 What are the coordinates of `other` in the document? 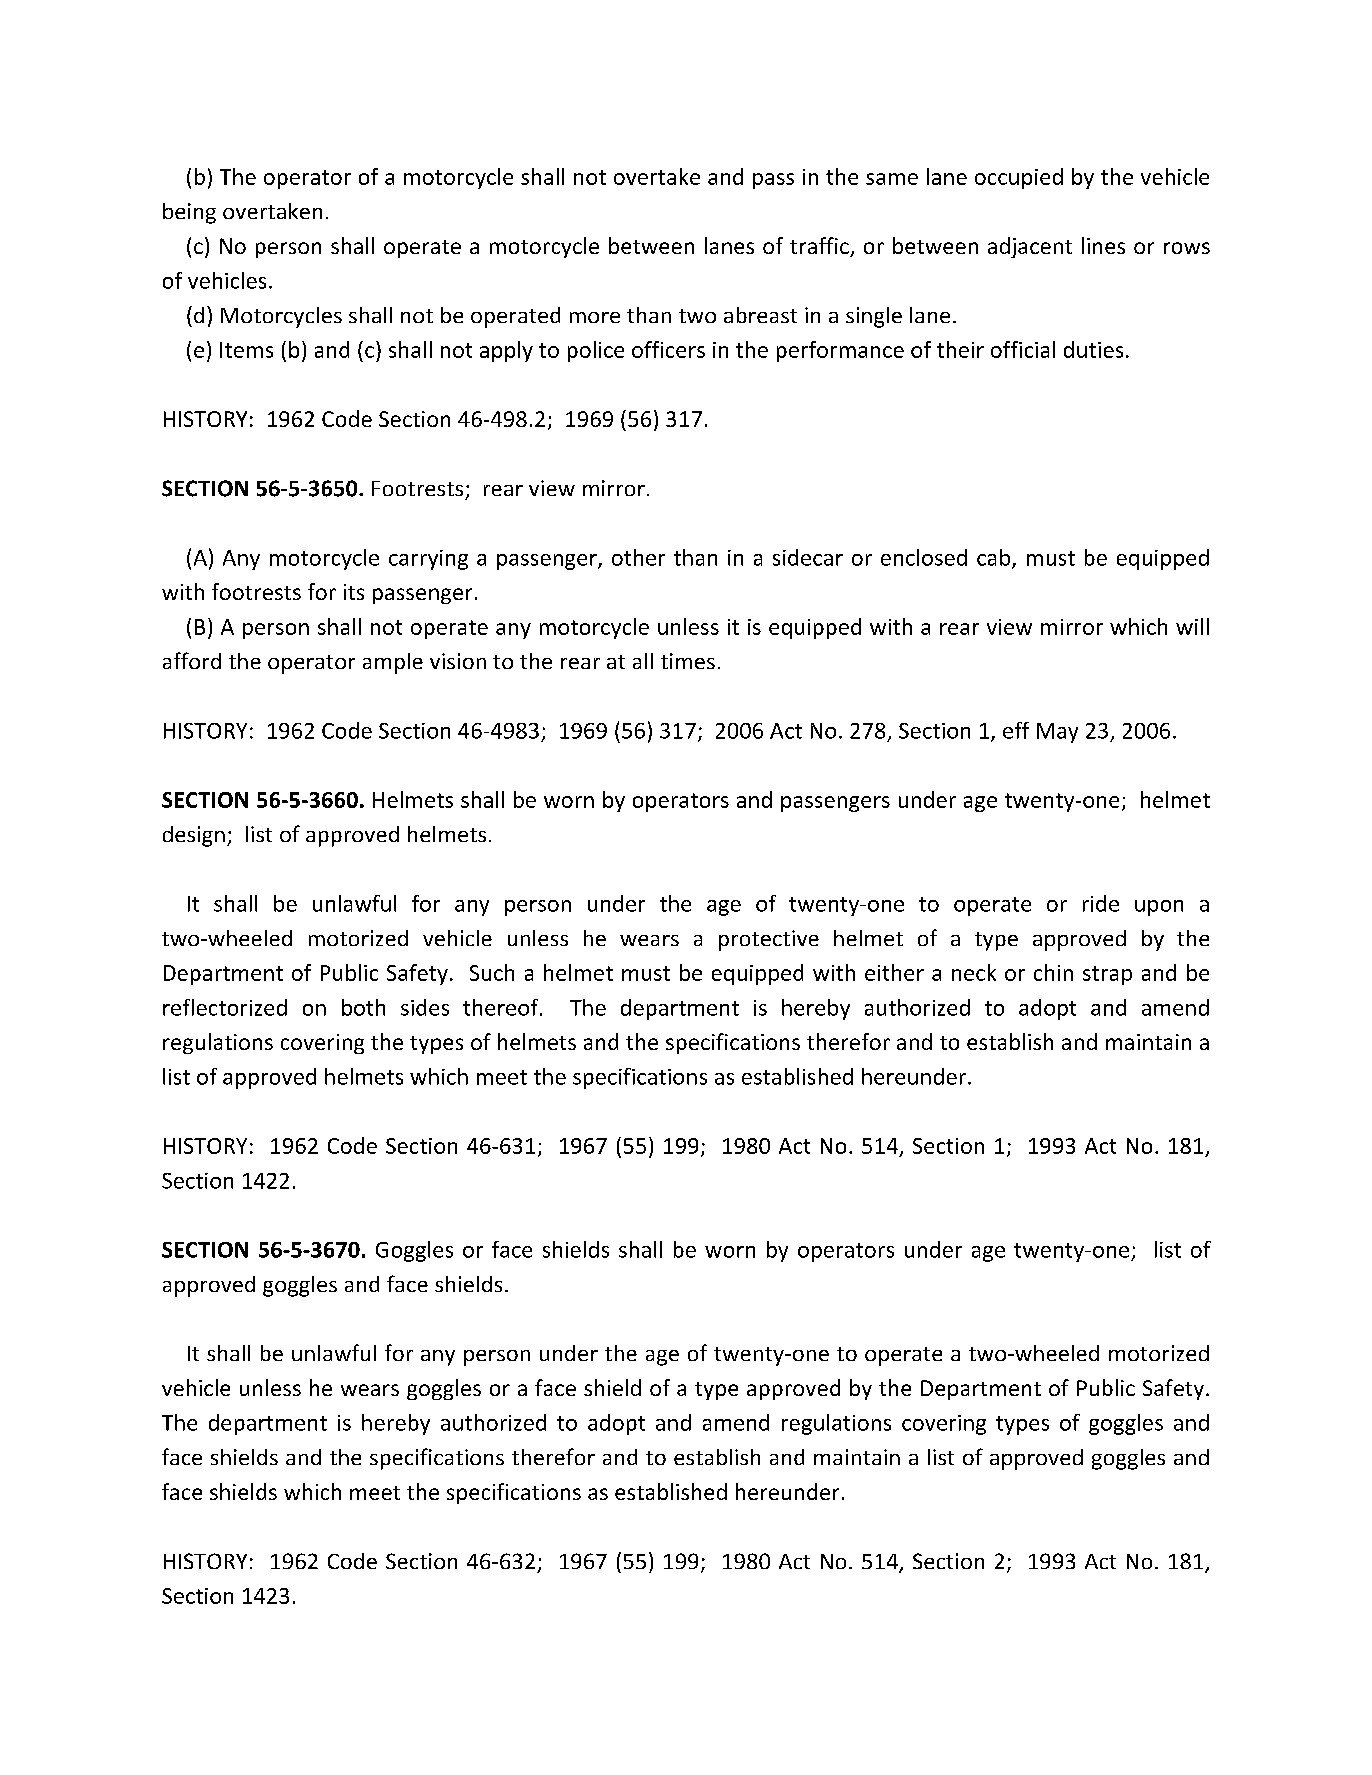 It's located at (638, 557).
